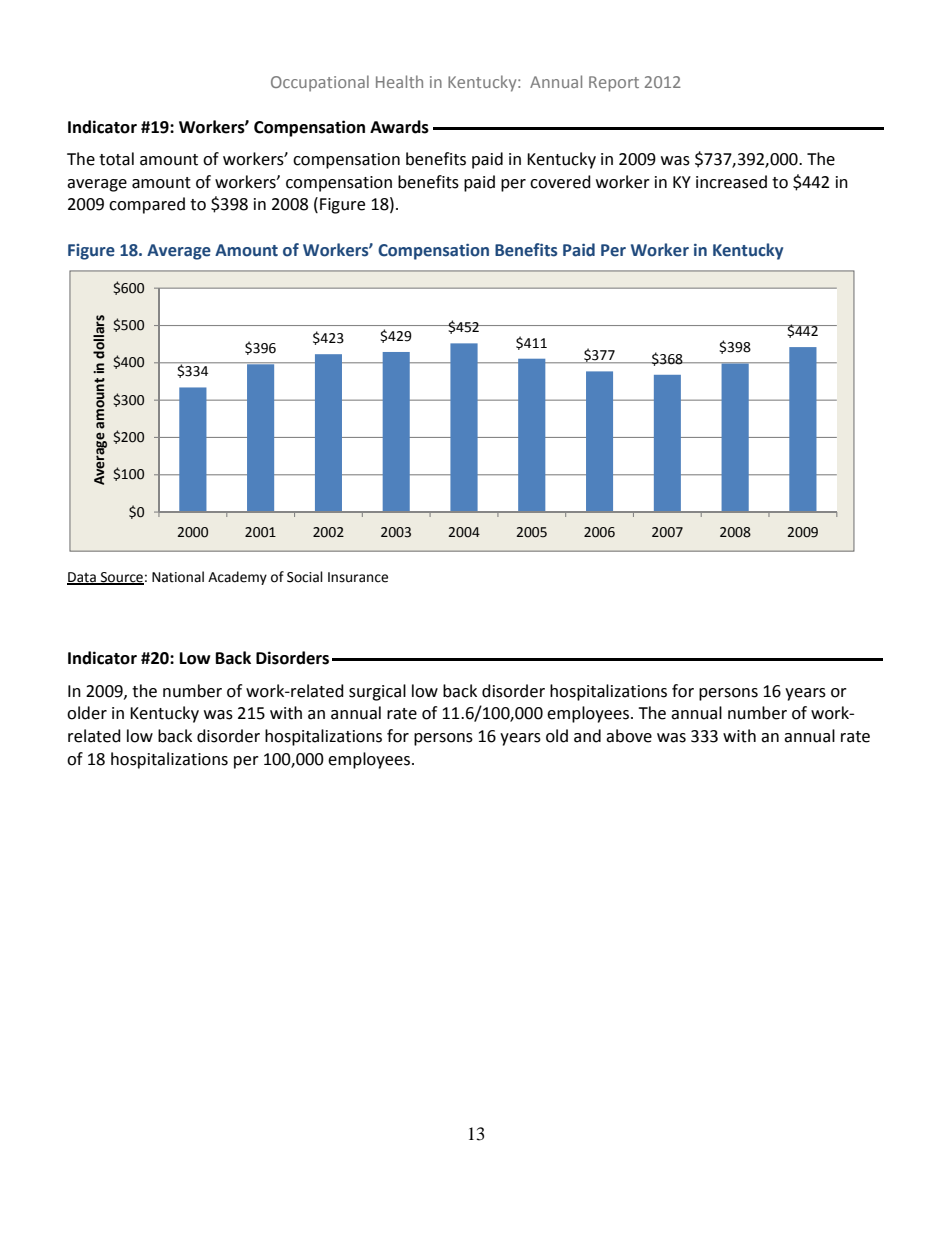 This document has height=1233, width=952. Describe the element at coordinates (614, 84) in the document. I see `Report` at that location.
